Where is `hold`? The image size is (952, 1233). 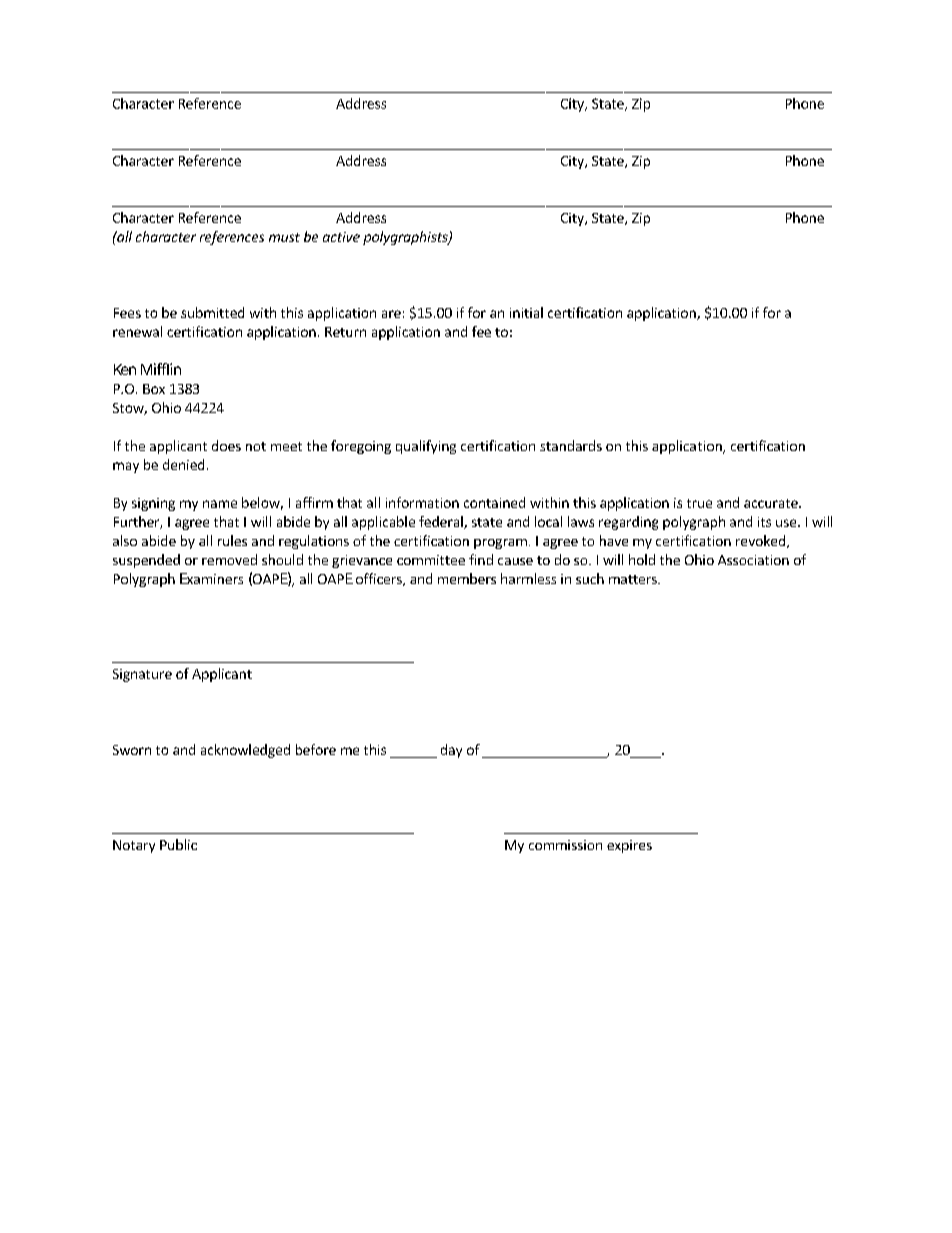 hold is located at coordinates (642, 559).
